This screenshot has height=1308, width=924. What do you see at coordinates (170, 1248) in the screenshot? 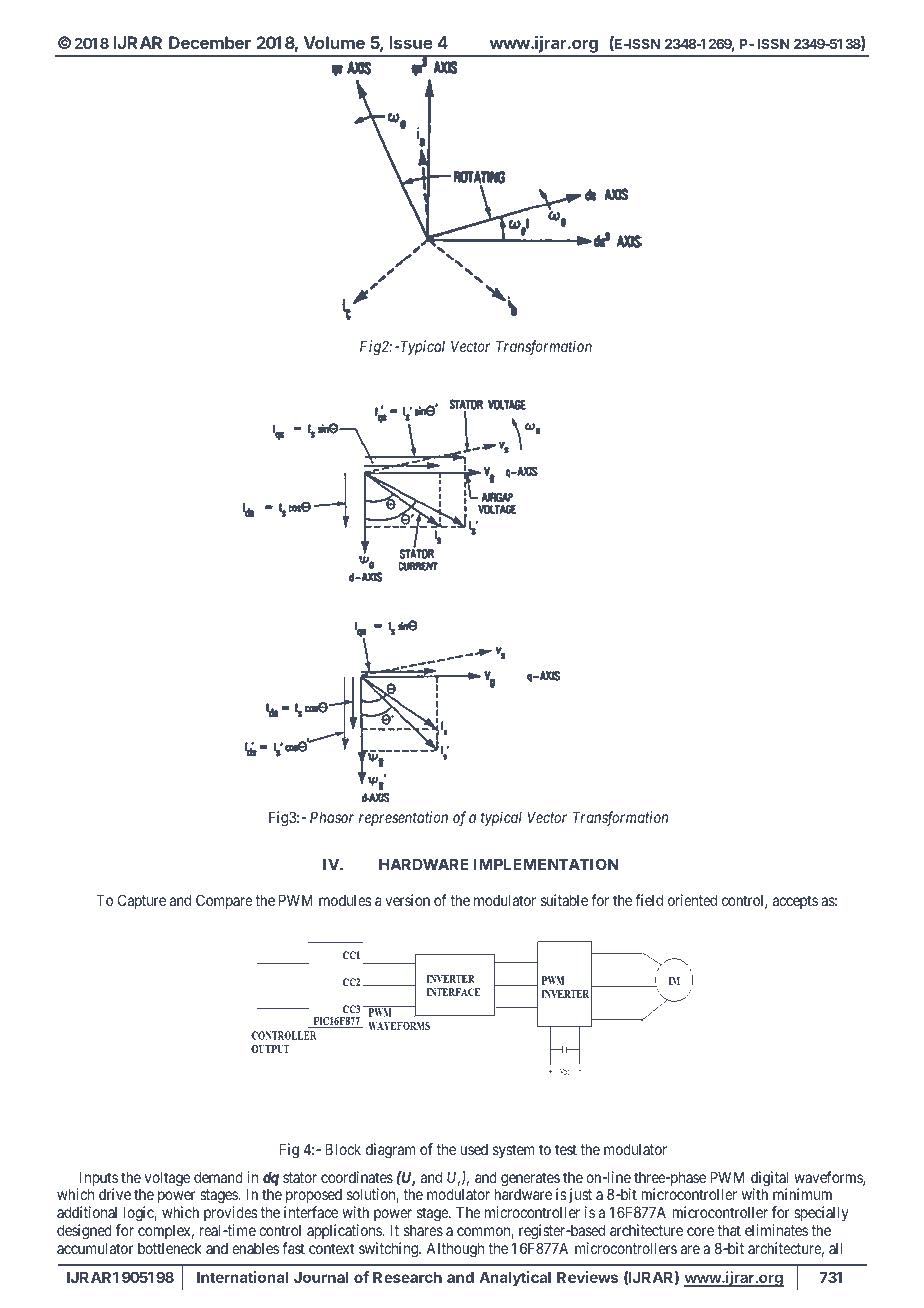
I see `bottleneck` at bounding box center [170, 1248].
